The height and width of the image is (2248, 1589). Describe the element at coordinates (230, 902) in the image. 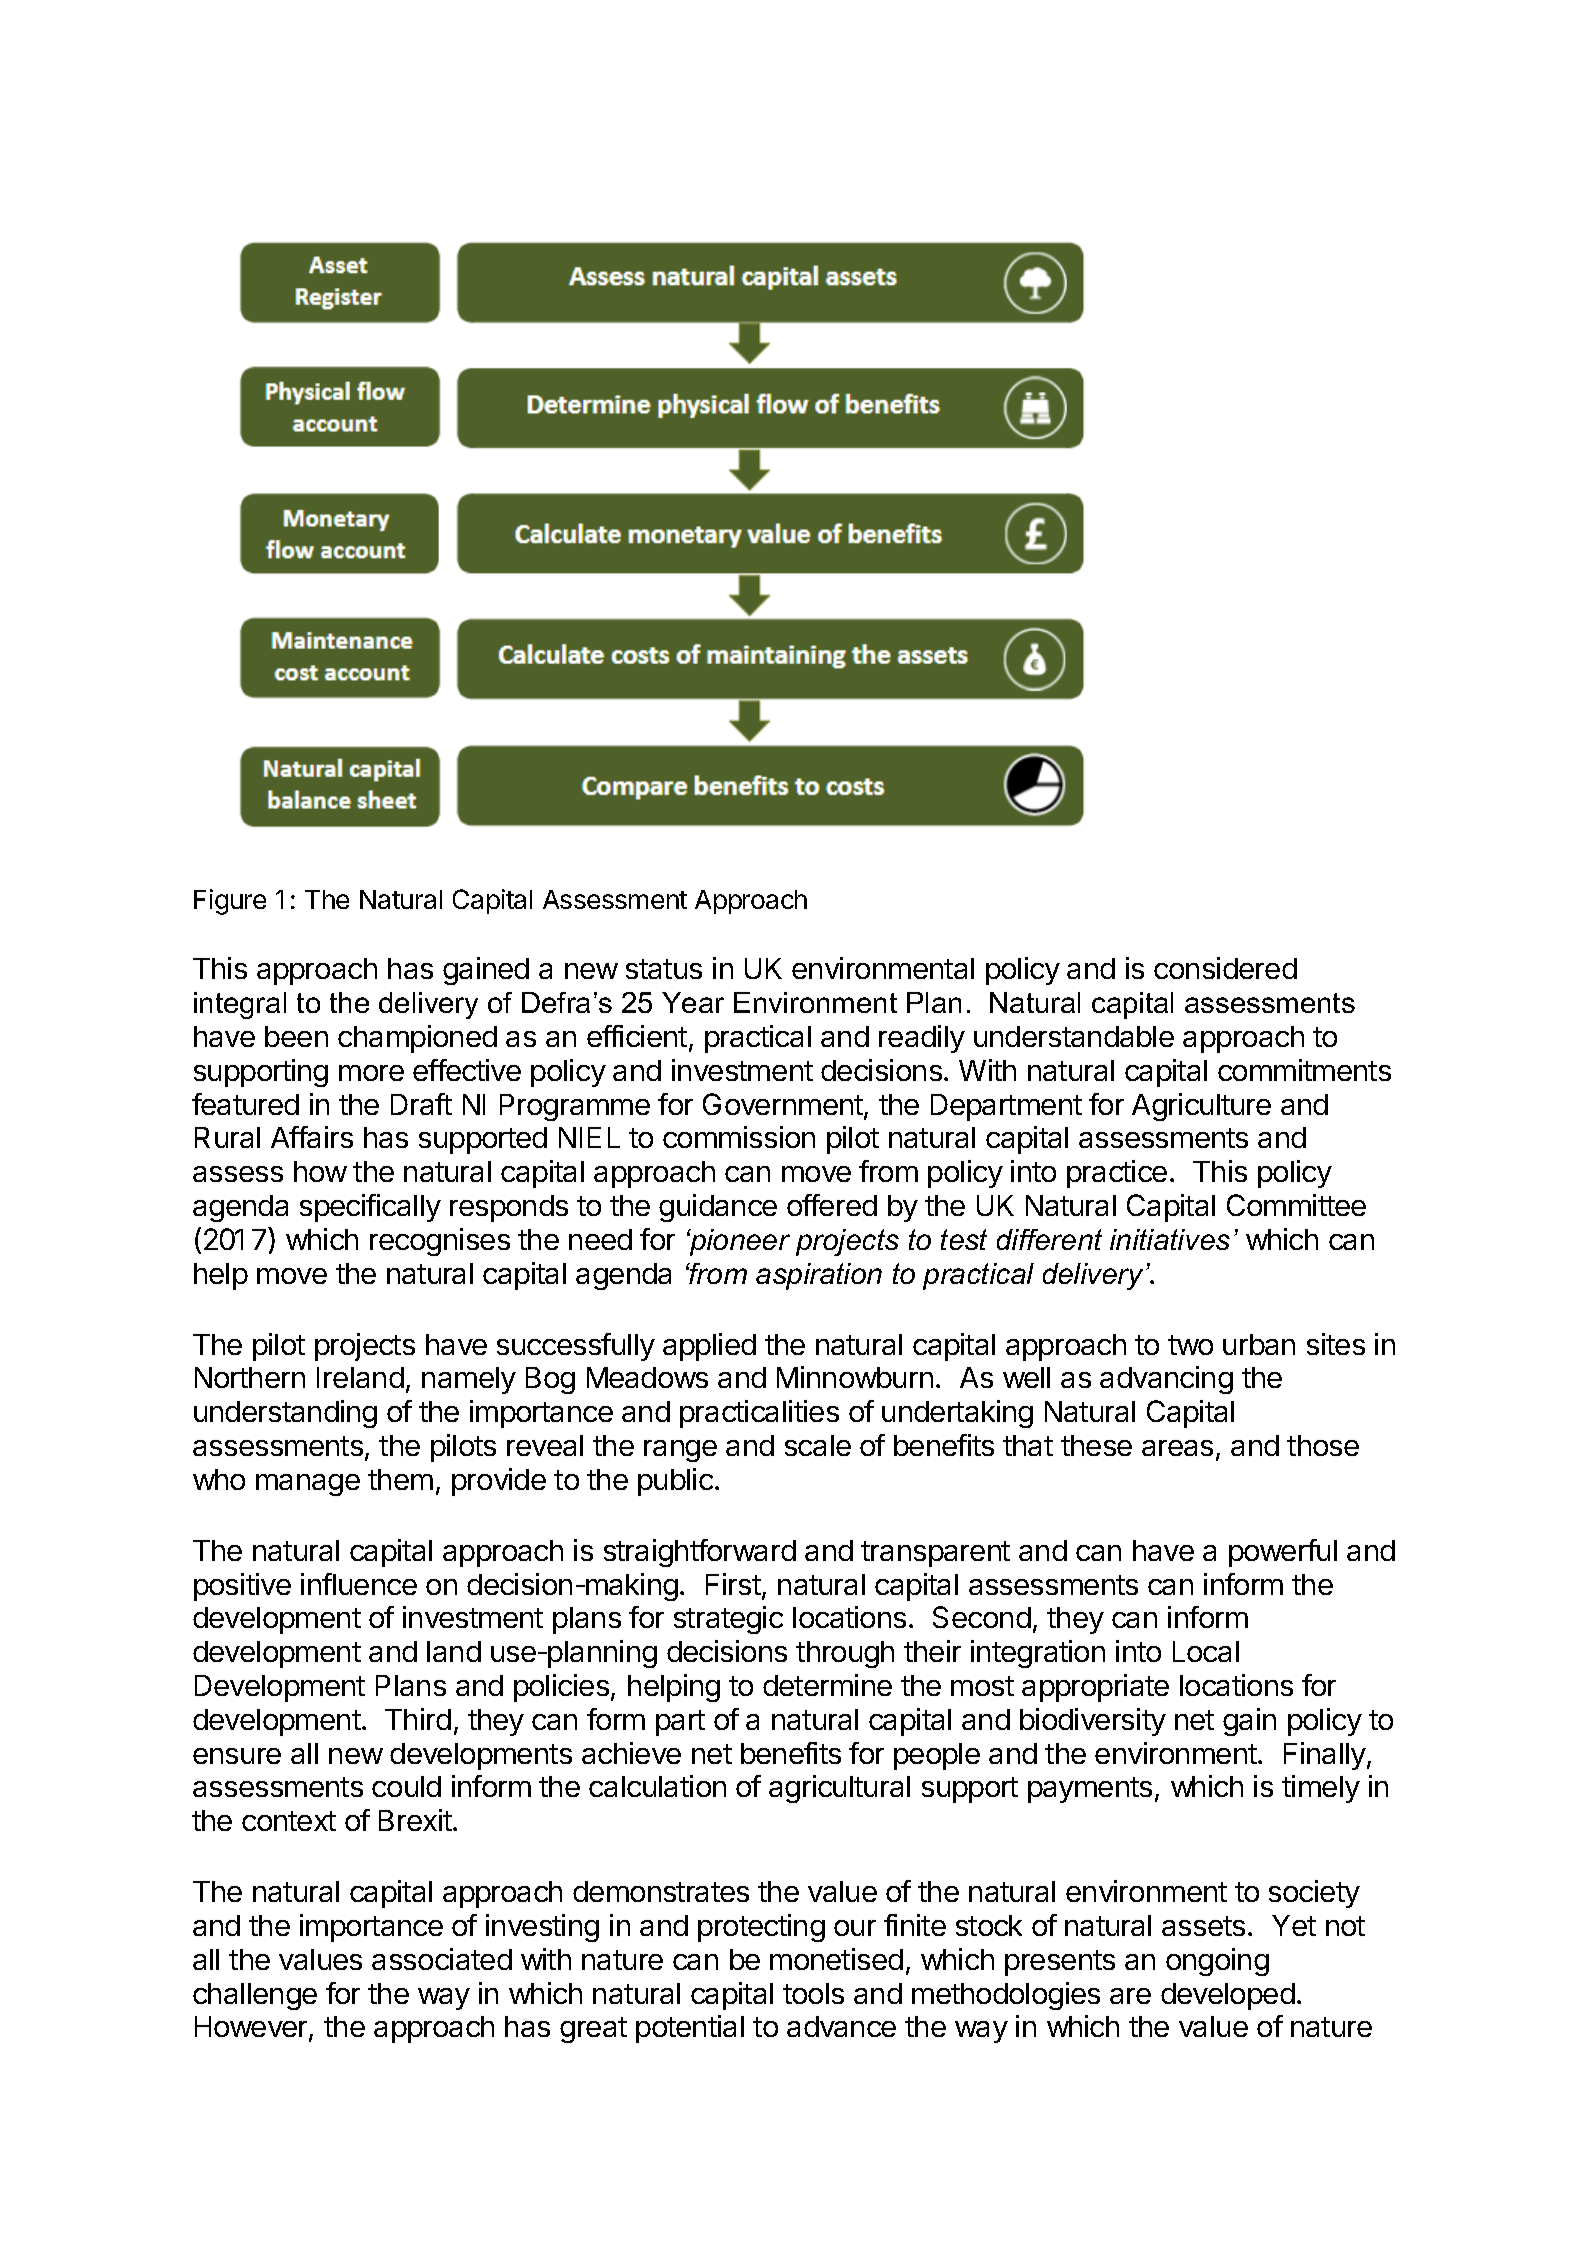

I see `Figure` at that location.
